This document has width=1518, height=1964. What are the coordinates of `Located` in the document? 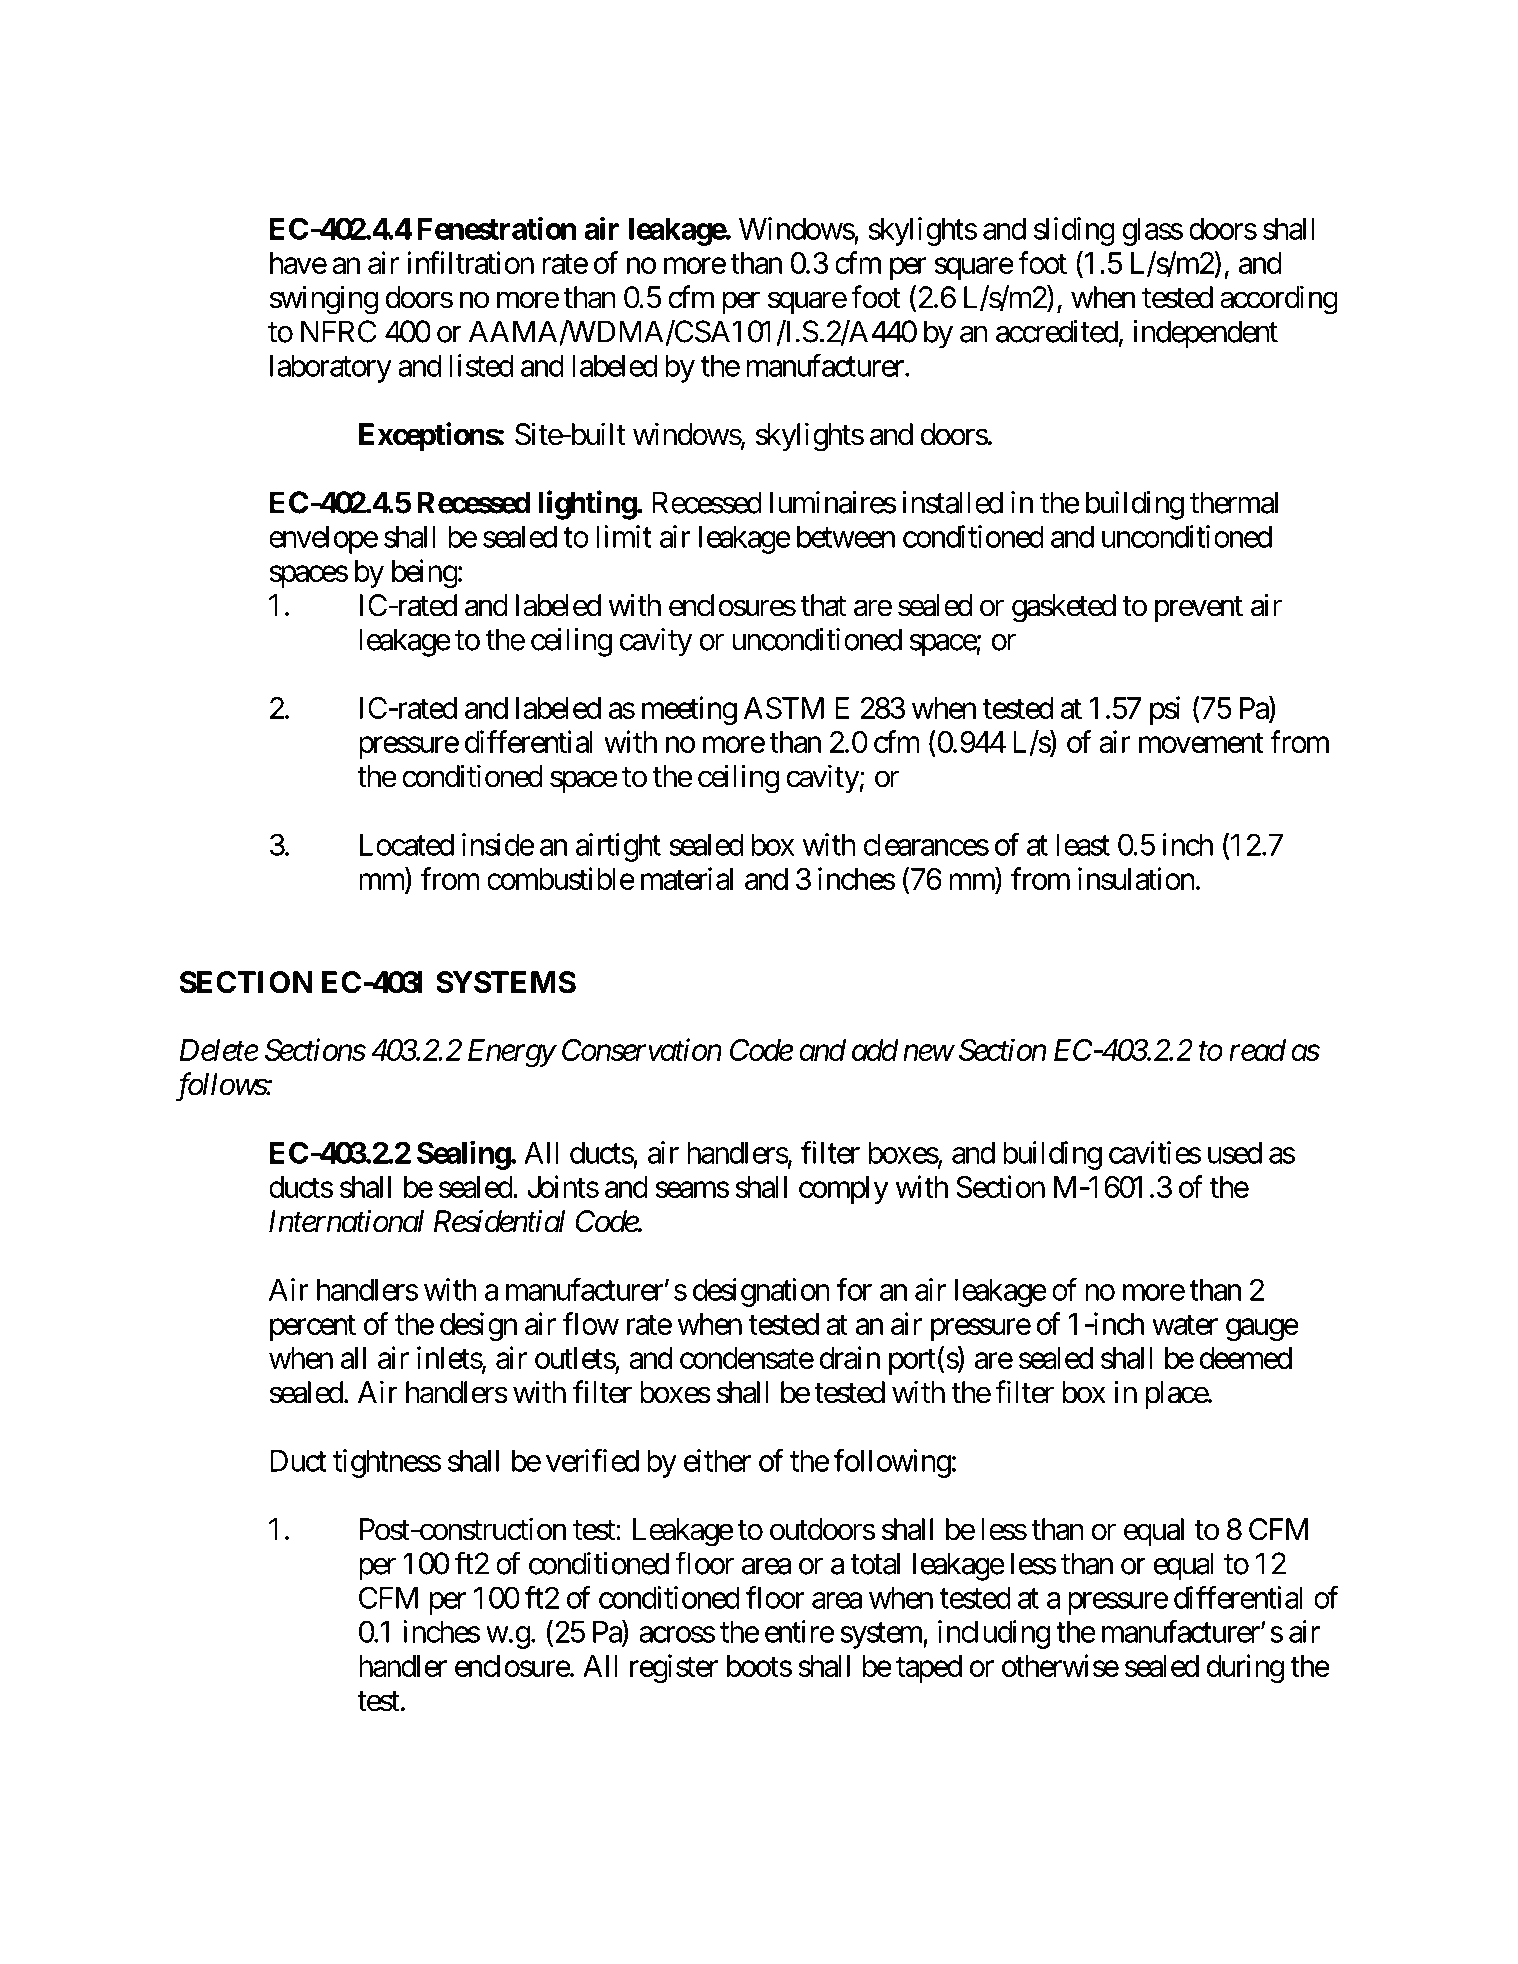 It's located at (407, 845).
